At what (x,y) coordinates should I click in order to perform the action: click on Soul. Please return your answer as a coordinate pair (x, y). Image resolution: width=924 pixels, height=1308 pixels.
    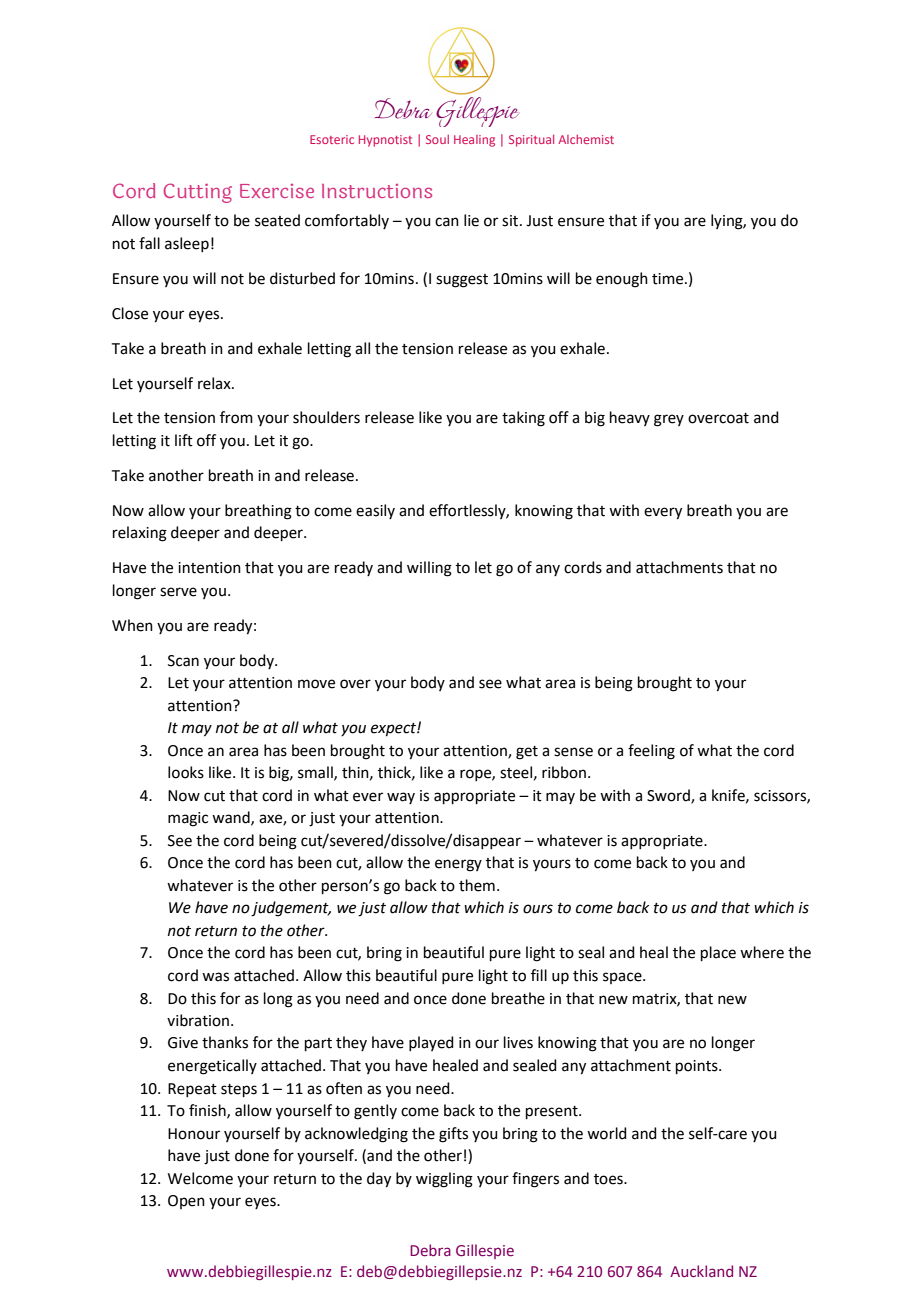
    Looking at the image, I should click on (437, 139).
